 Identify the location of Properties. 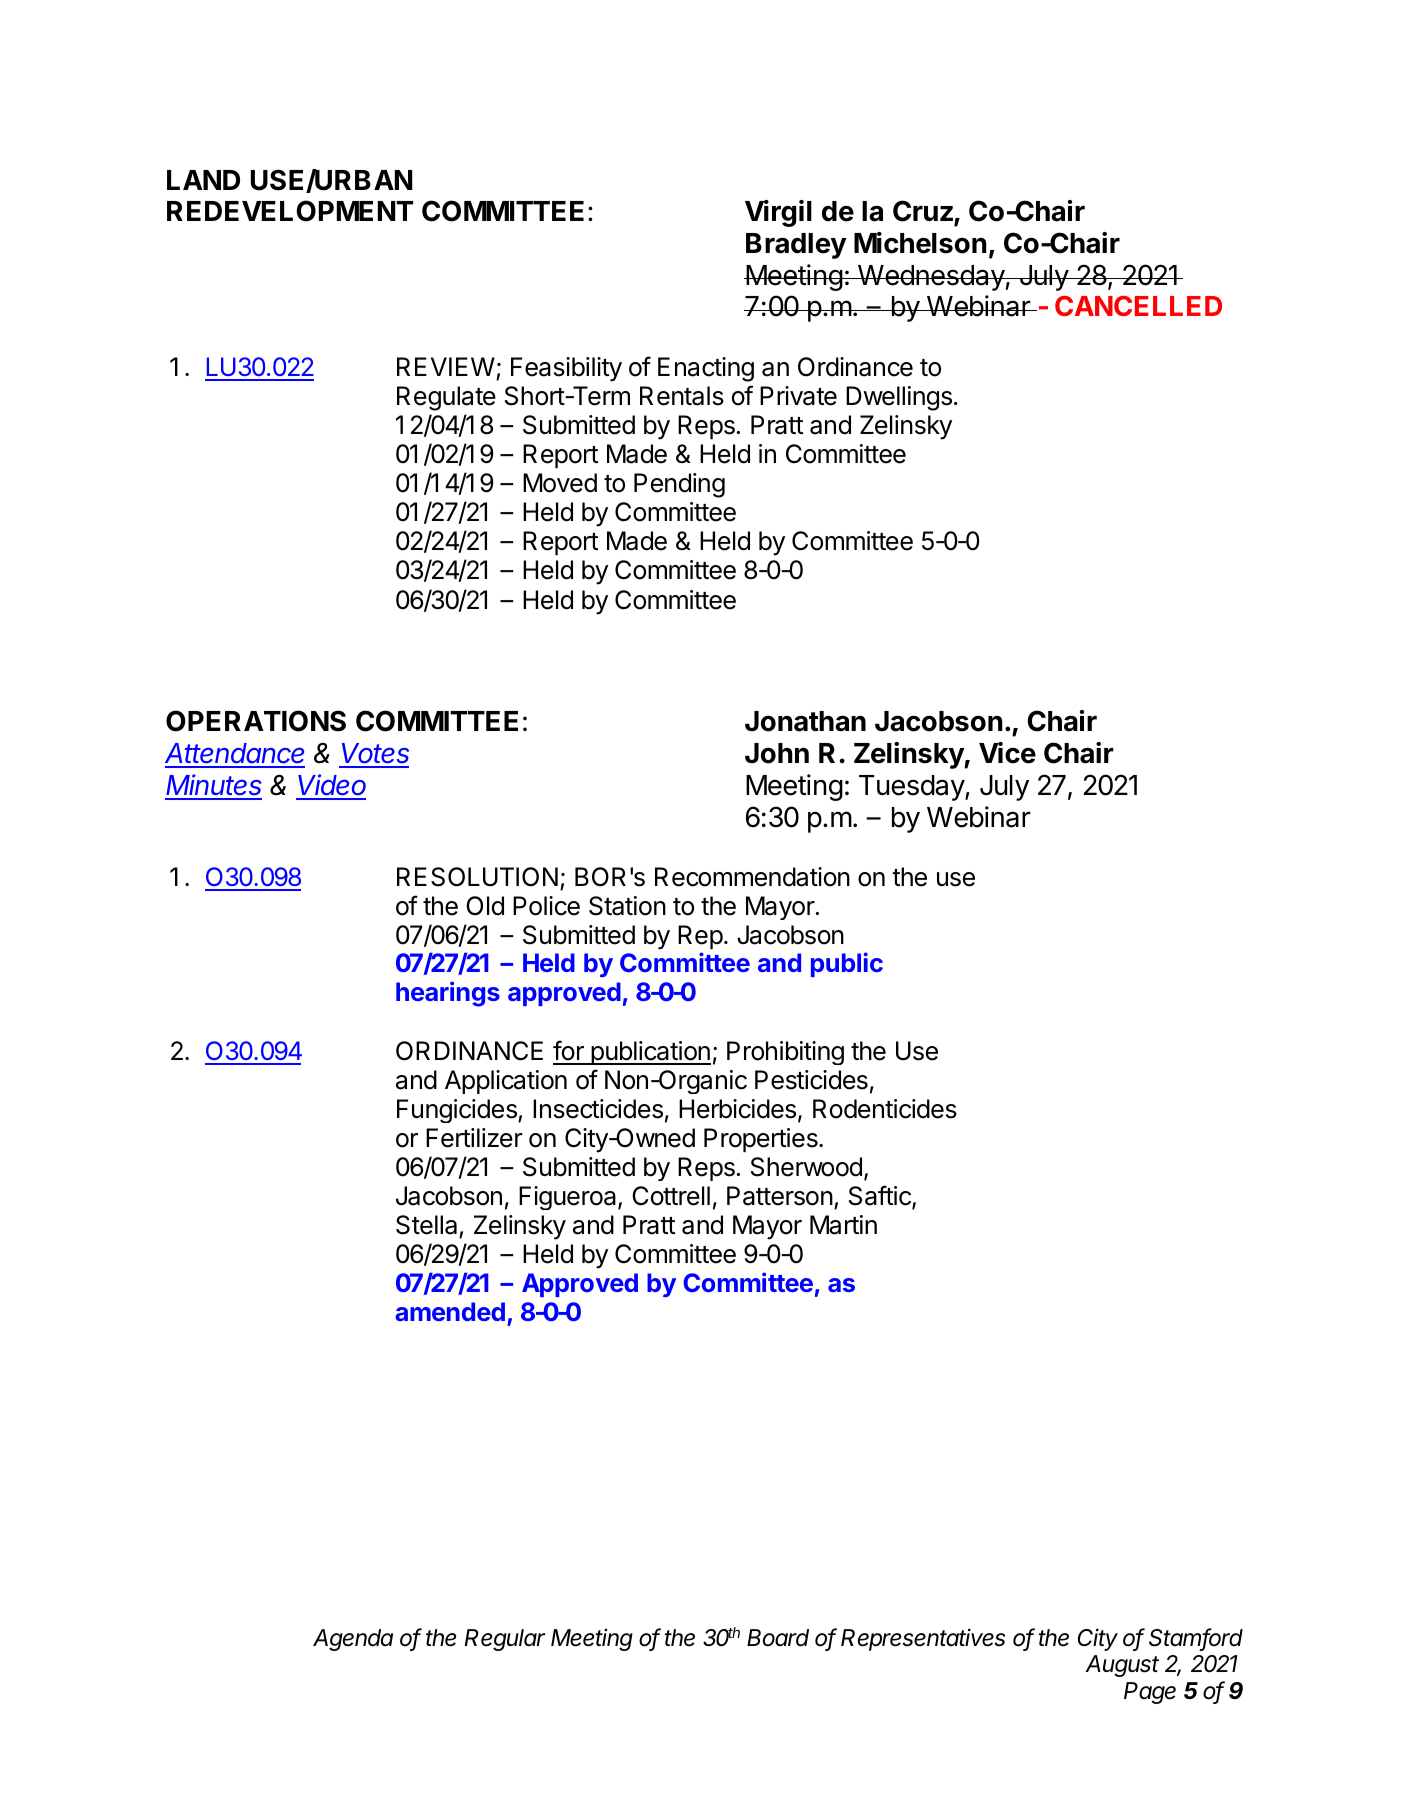
(762, 1140).
